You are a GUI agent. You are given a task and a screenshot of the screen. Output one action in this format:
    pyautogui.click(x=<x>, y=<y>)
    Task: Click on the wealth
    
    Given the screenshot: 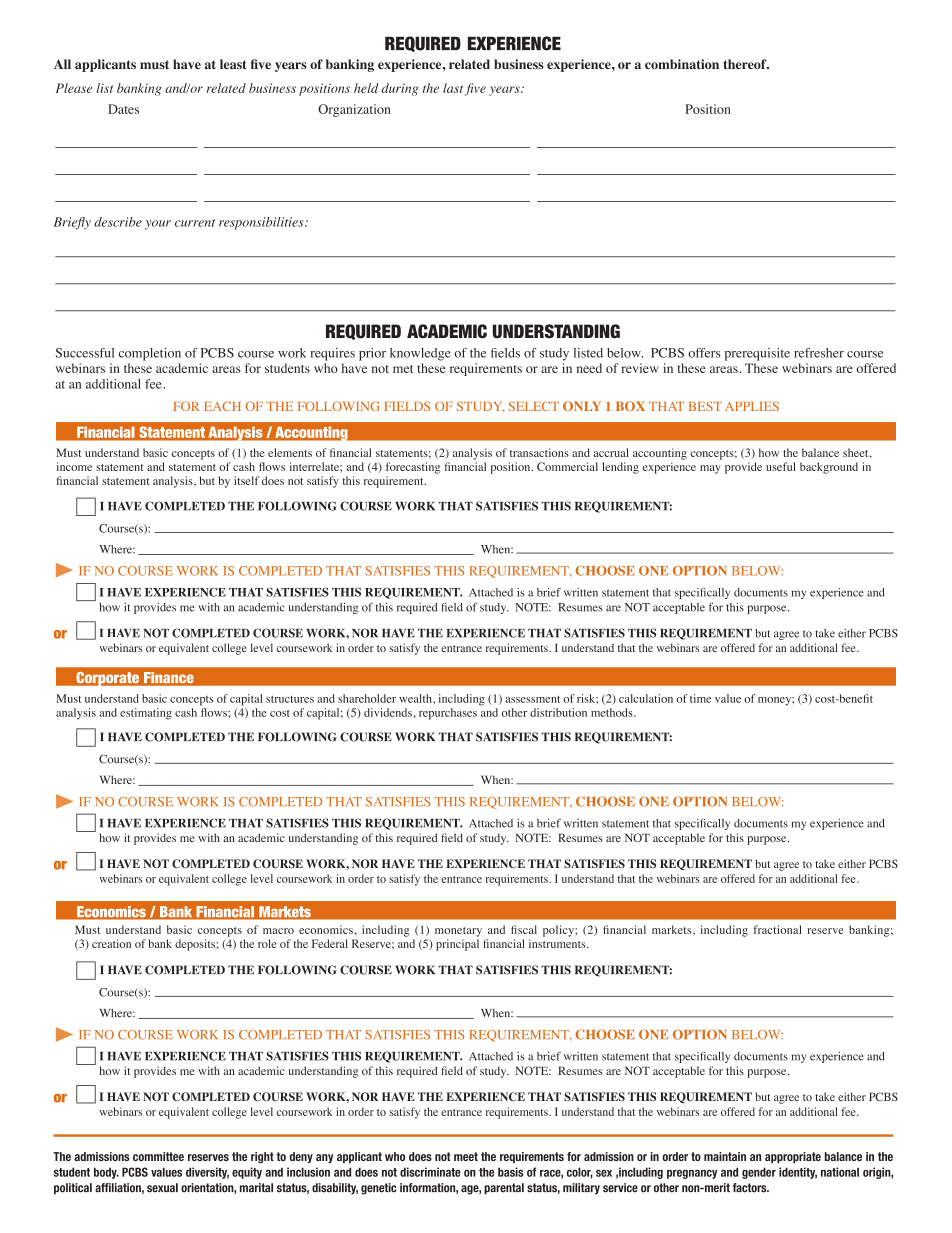 What is the action you would take?
    pyautogui.click(x=416, y=698)
